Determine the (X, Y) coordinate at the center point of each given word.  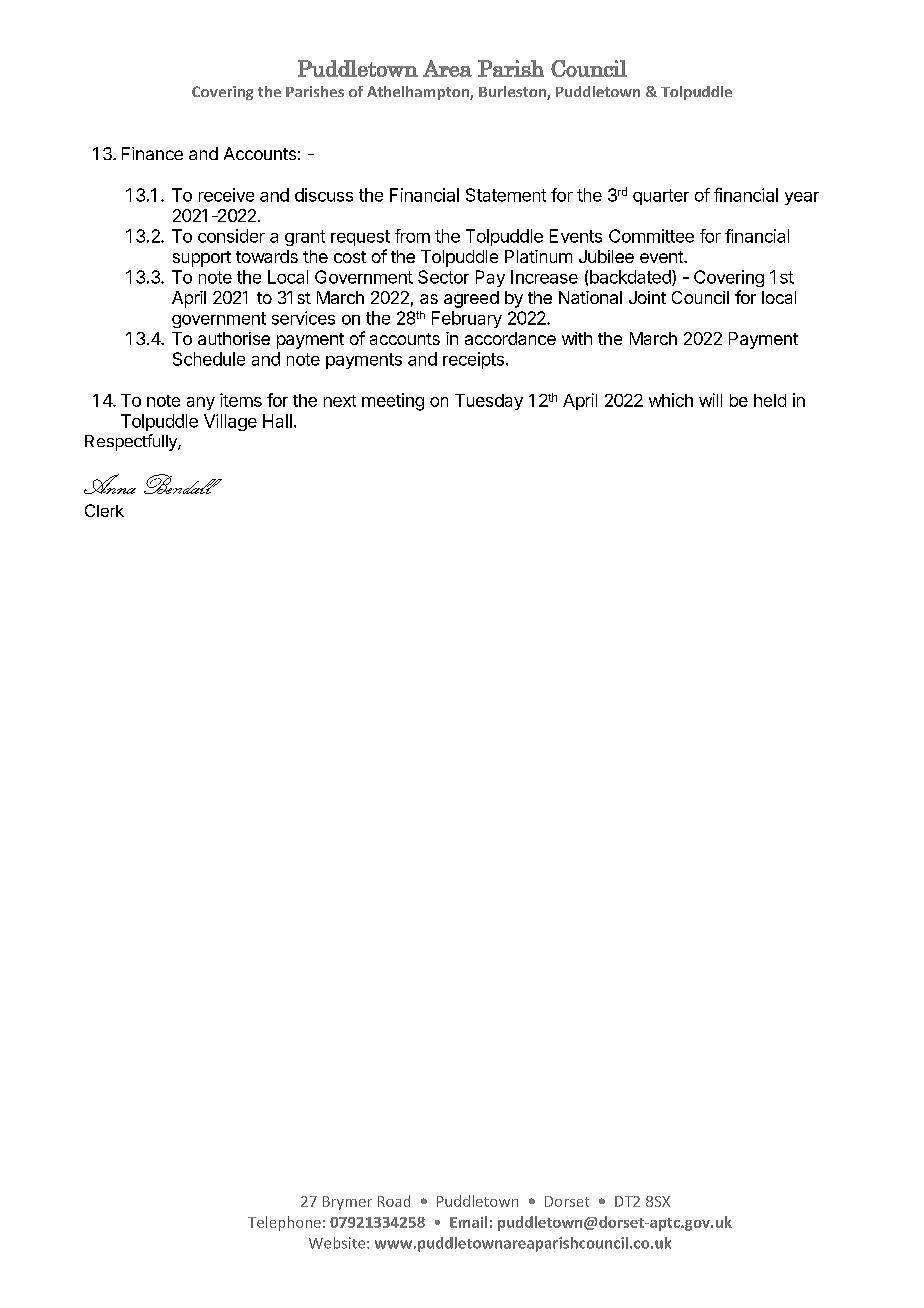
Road (394, 1201)
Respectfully (132, 442)
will (710, 400)
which (671, 400)
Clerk (104, 510)
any (201, 403)
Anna (110, 484)
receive (226, 195)
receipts (473, 360)
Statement (506, 195)
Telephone (284, 1223)
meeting (393, 402)
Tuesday (489, 402)
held (770, 400)
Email (468, 1222)
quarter (661, 197)
